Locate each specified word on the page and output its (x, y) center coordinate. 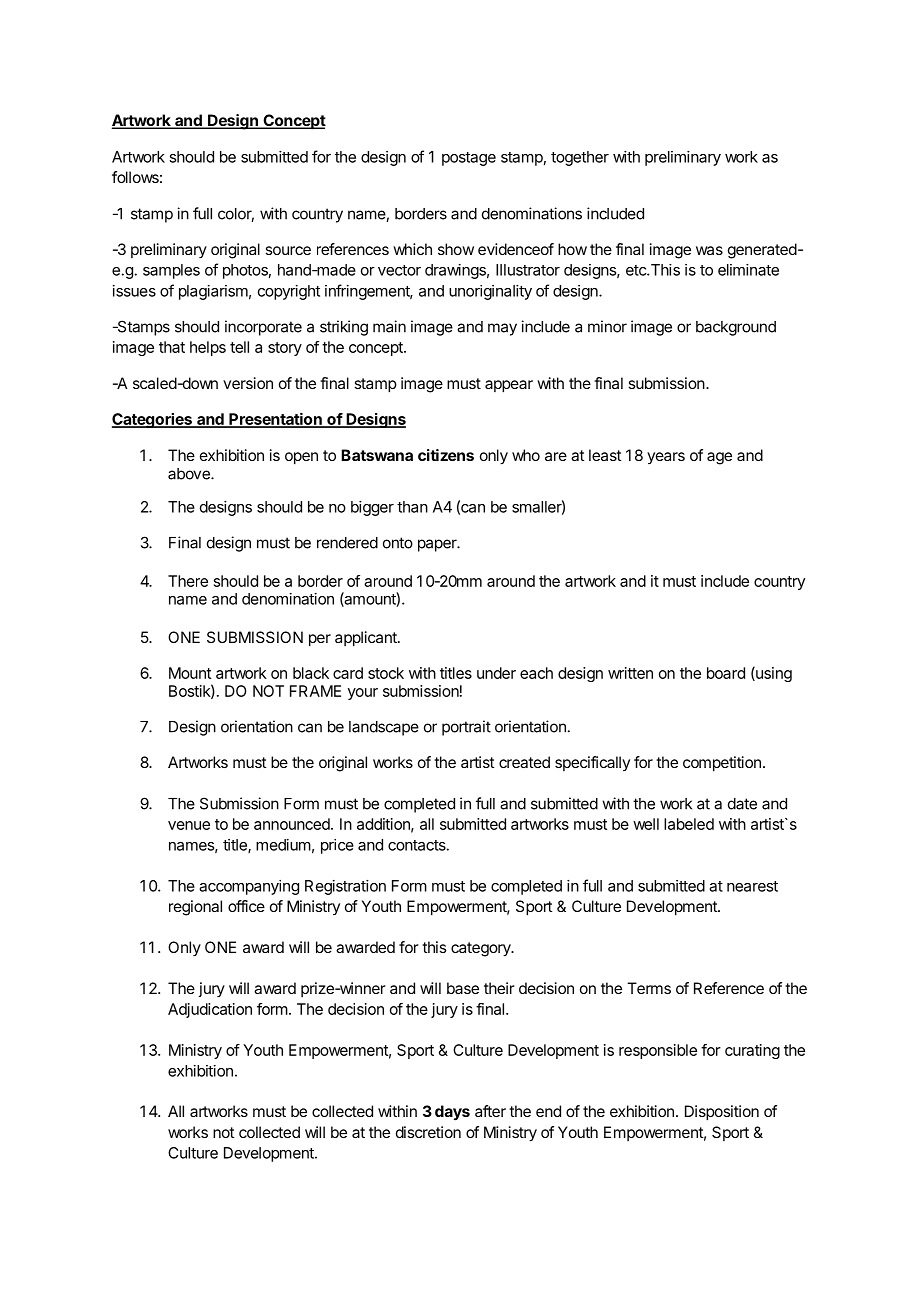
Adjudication (210, 1010)
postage (469, 159)
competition (722, 764)
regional (195, 908)
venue (189, 825)
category (482, 949)
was (709, 250)
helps (208, 348)
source (288, 250)
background (736, 328)
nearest (752, 886)
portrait (466, 728)
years (666, 458)
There (188, 581)
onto (398, 543)
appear (509, 386)
